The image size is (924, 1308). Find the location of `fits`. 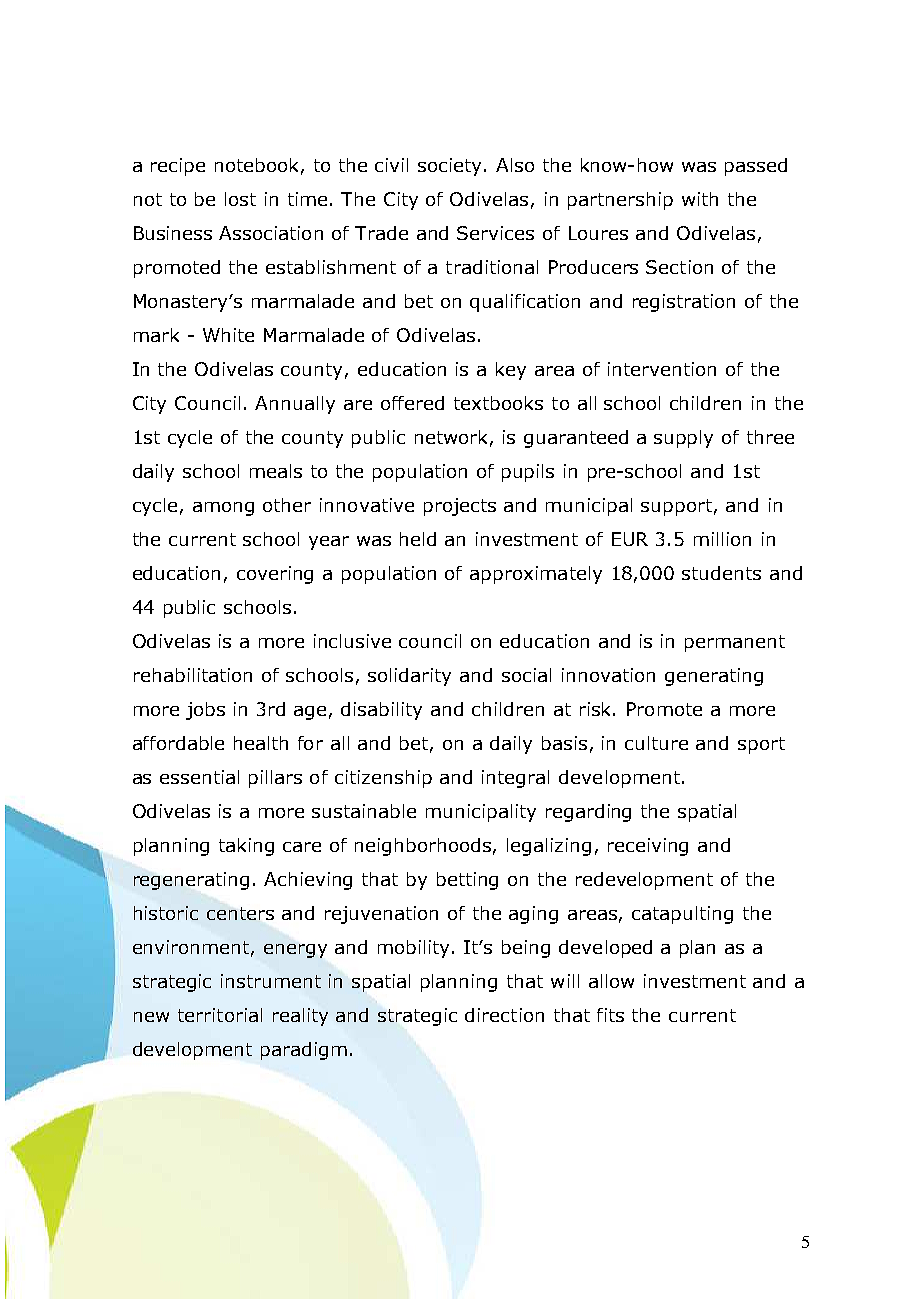

fits is located at coordinates (610, 1015).
